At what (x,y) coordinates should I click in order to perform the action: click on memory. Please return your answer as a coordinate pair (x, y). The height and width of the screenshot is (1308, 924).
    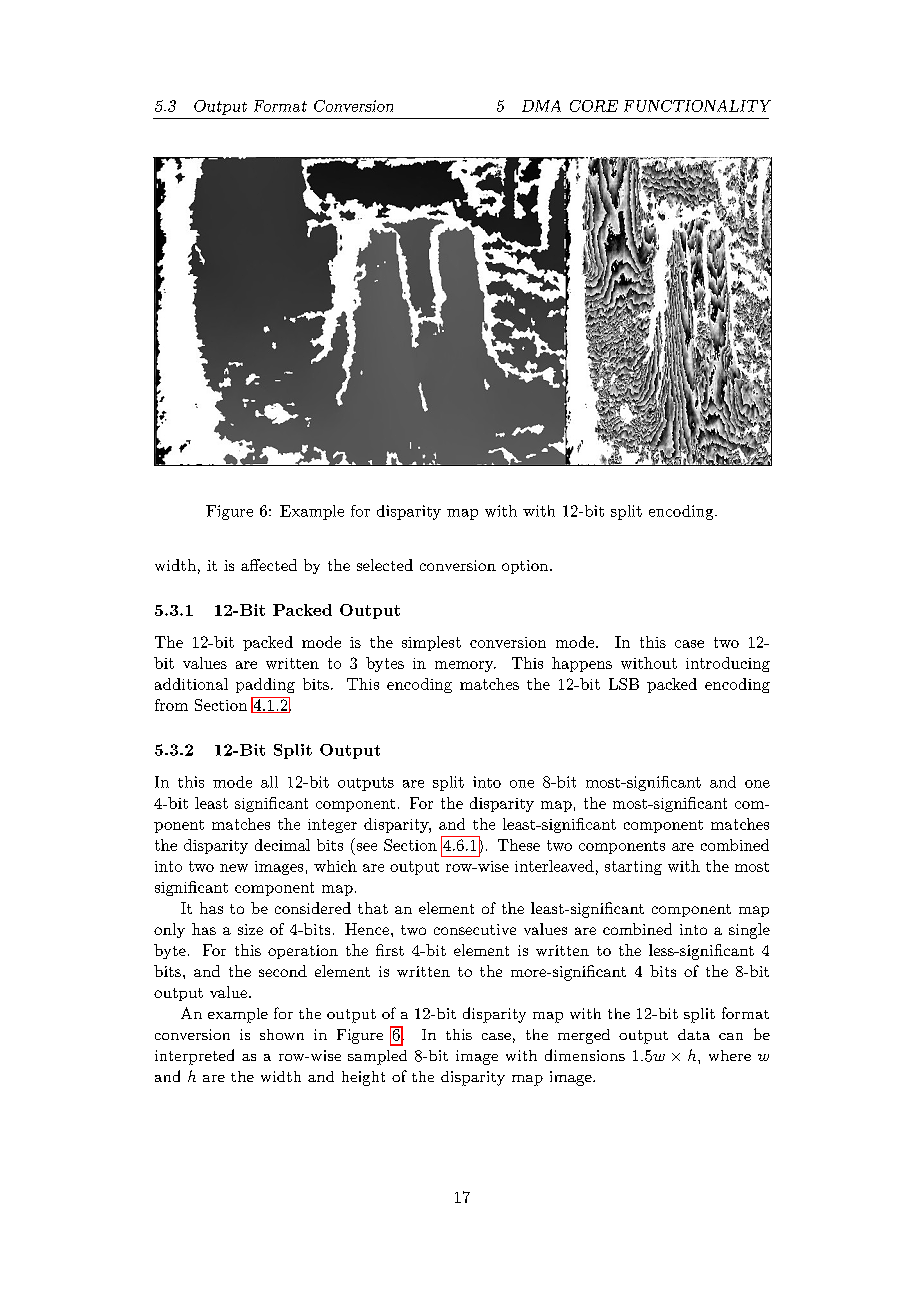
    Looking at the image, I should click on (465, 666).
